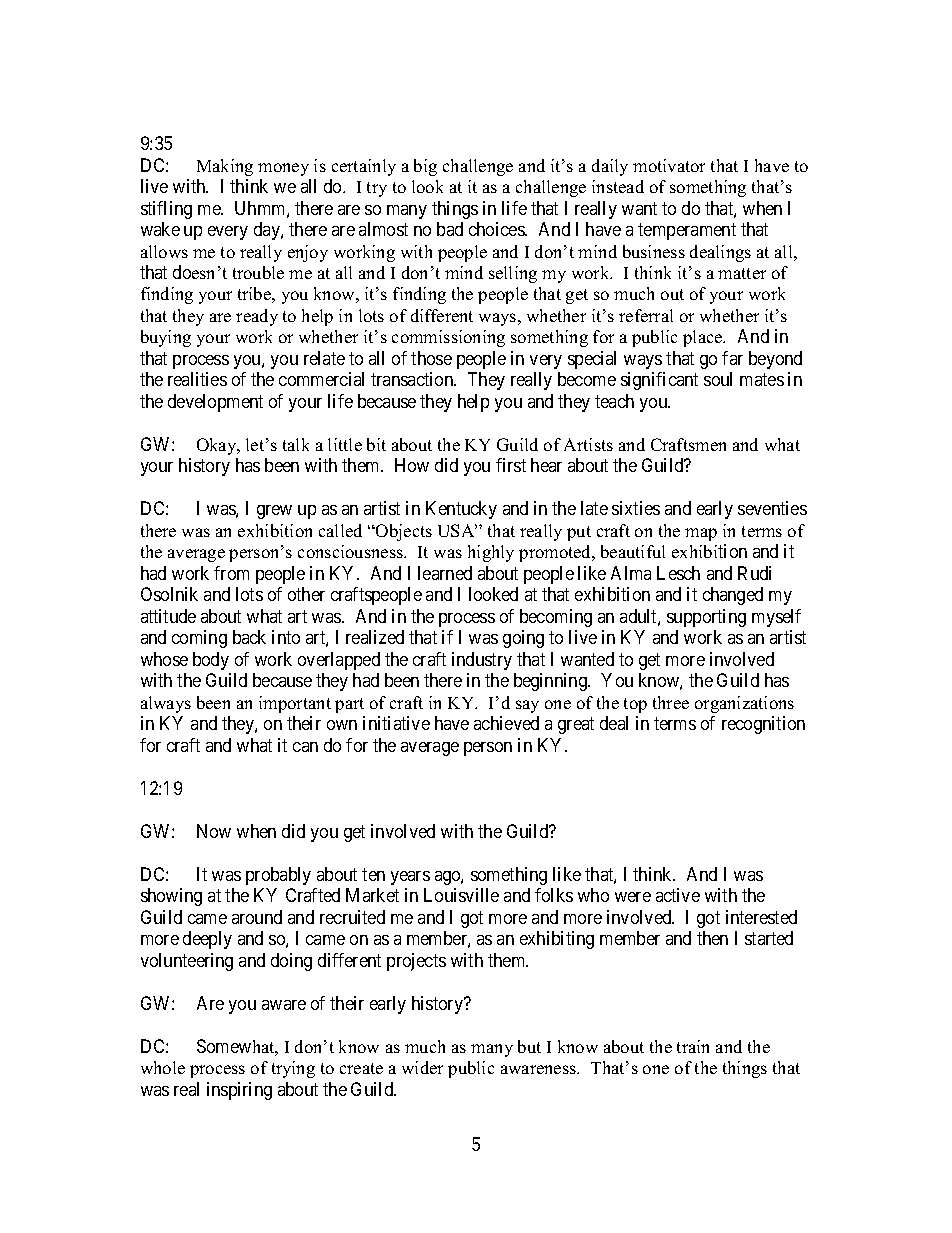  Describe the element at coordinates (422, 1067) in the screenshot. I see `wider` at that location.
